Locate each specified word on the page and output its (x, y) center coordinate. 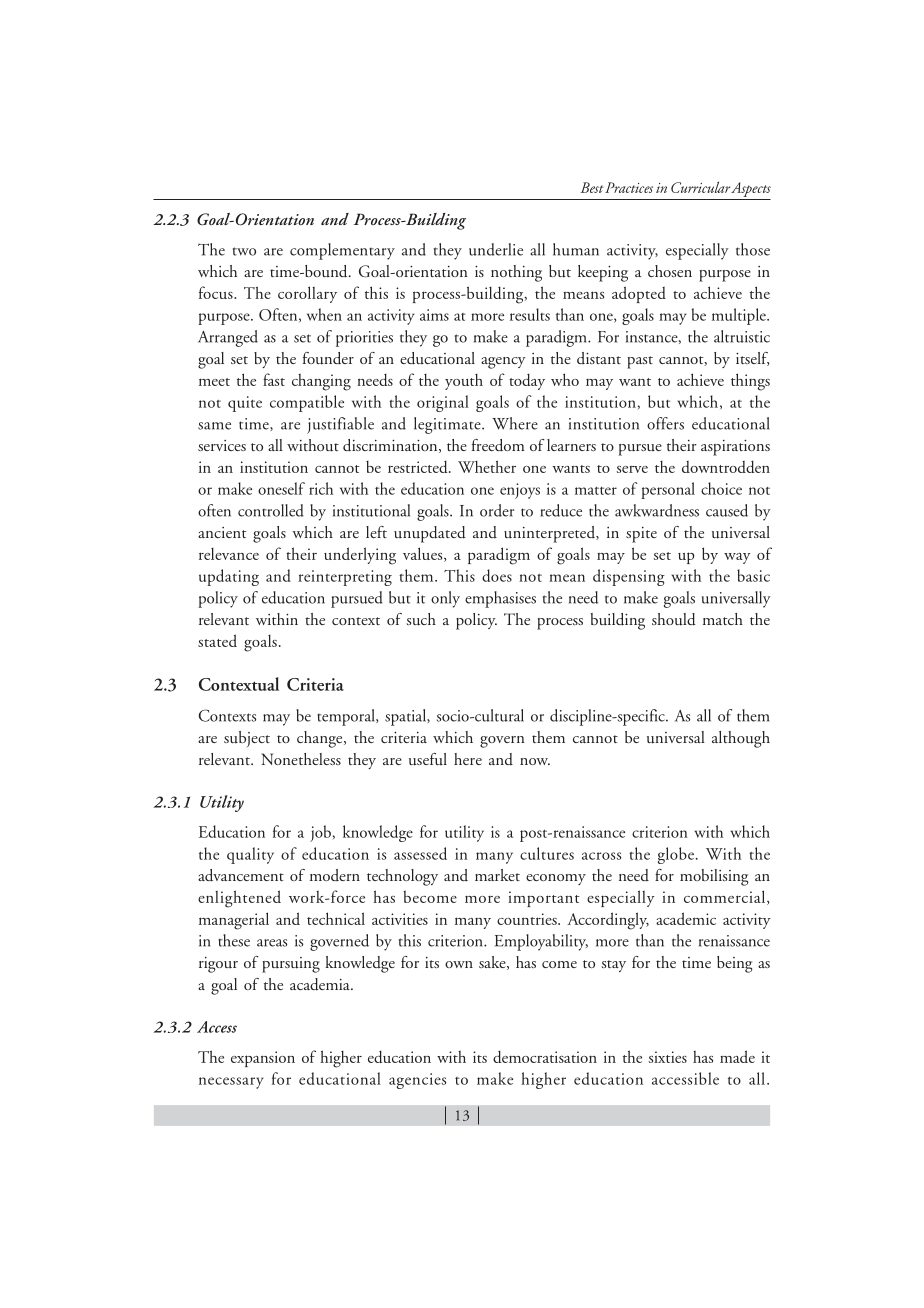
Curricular (700, 187)
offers (665, 423)
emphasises (500, 599)
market (497, 875)
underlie (496, 249)
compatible (307, 403)
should (674, 619)
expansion (263, 1059)
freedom (498, 445)
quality (250, 855)
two (244, 251)
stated (217, 640)
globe (676, 855)
